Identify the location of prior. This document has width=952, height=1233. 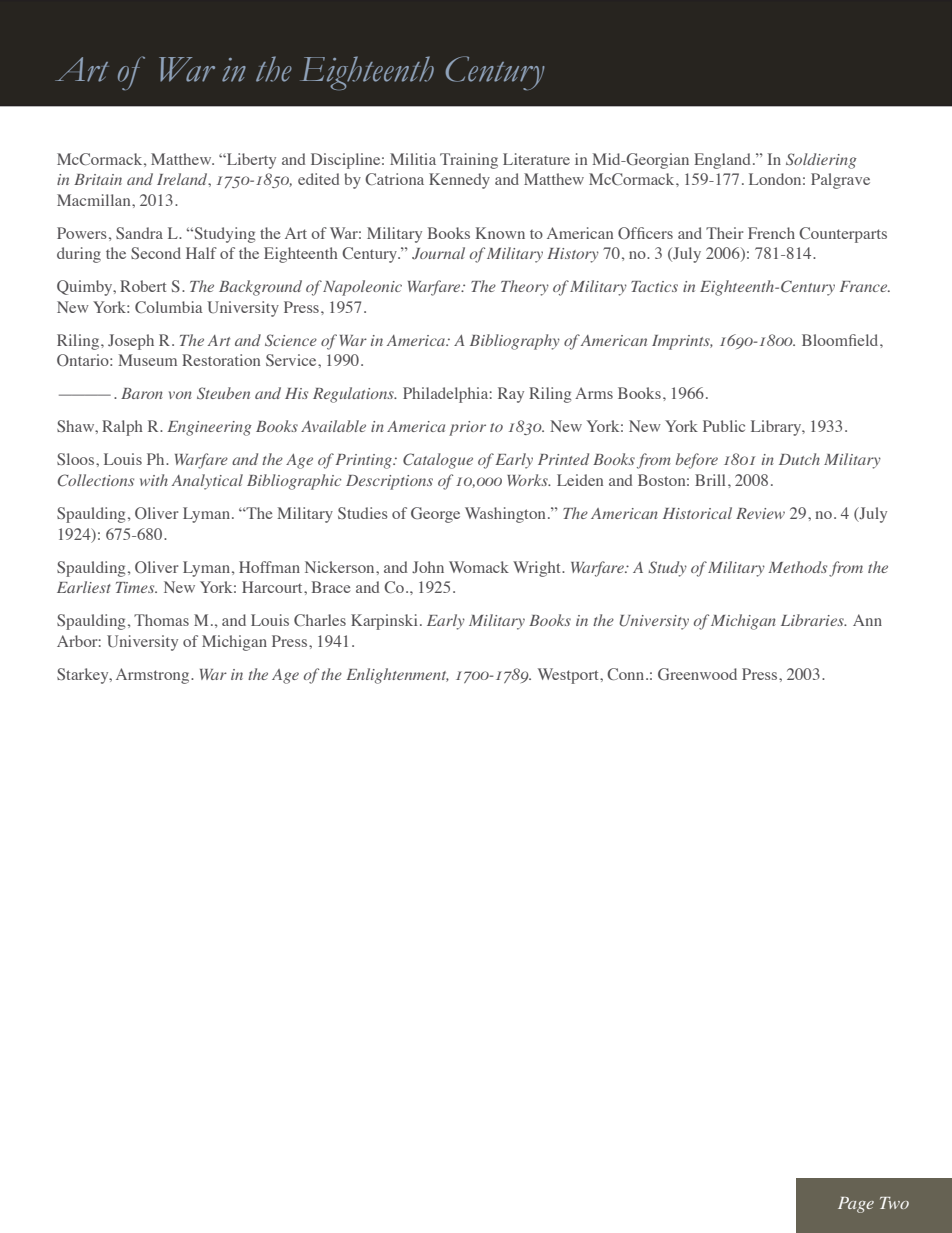
(467, 428).
